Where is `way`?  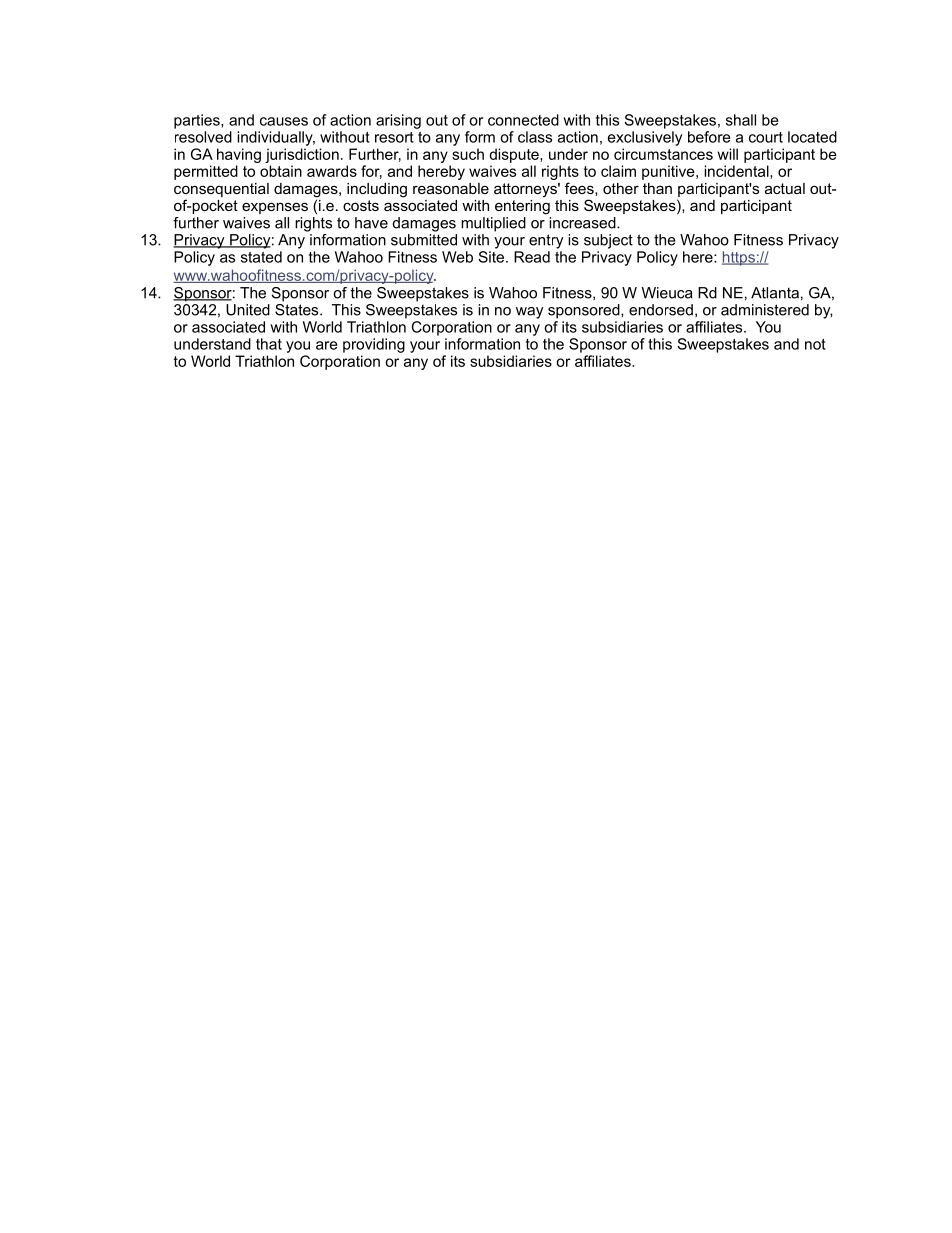 way is located at coordinates (530, 313).
